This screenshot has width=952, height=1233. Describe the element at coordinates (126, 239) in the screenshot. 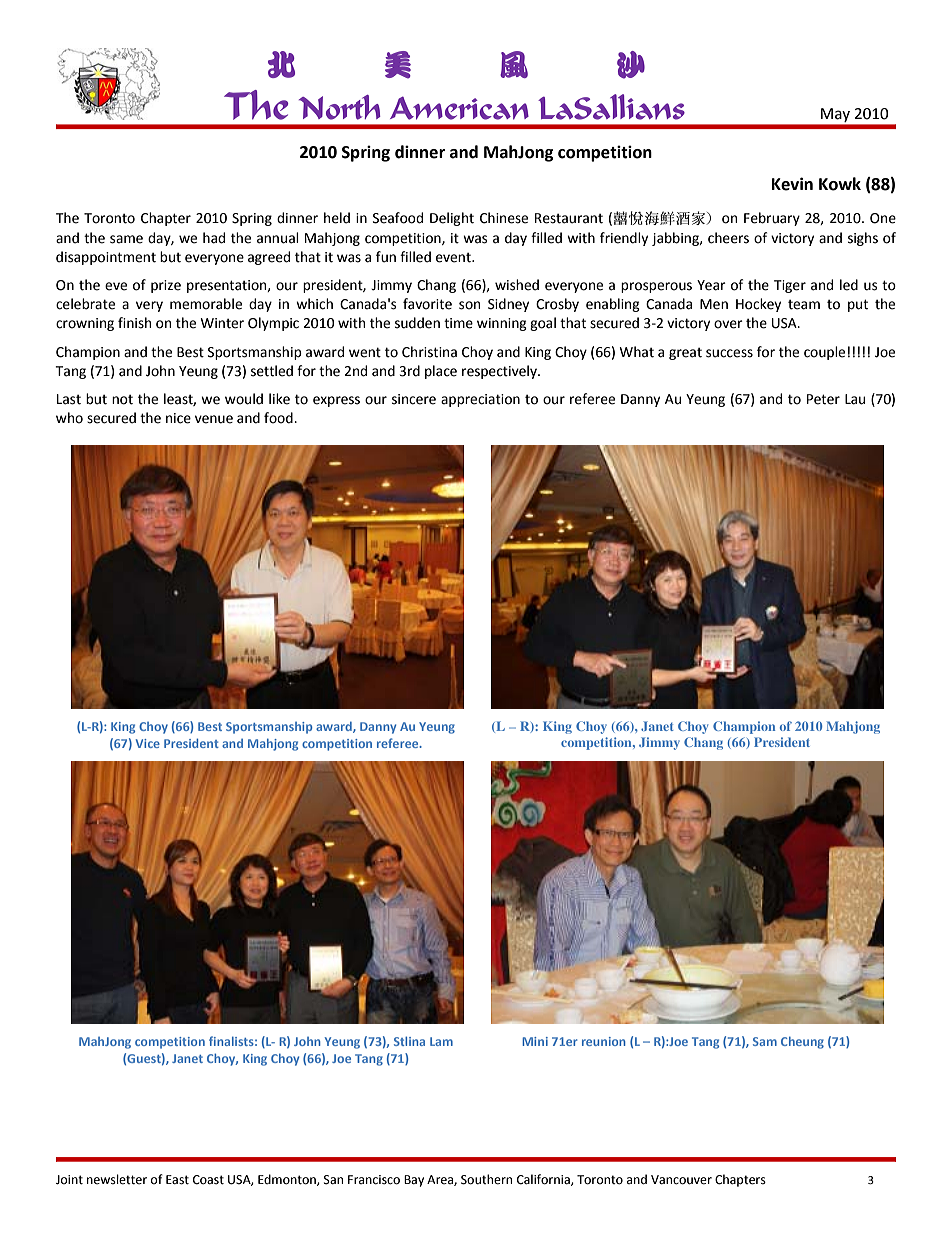

I see `same` at that location.
